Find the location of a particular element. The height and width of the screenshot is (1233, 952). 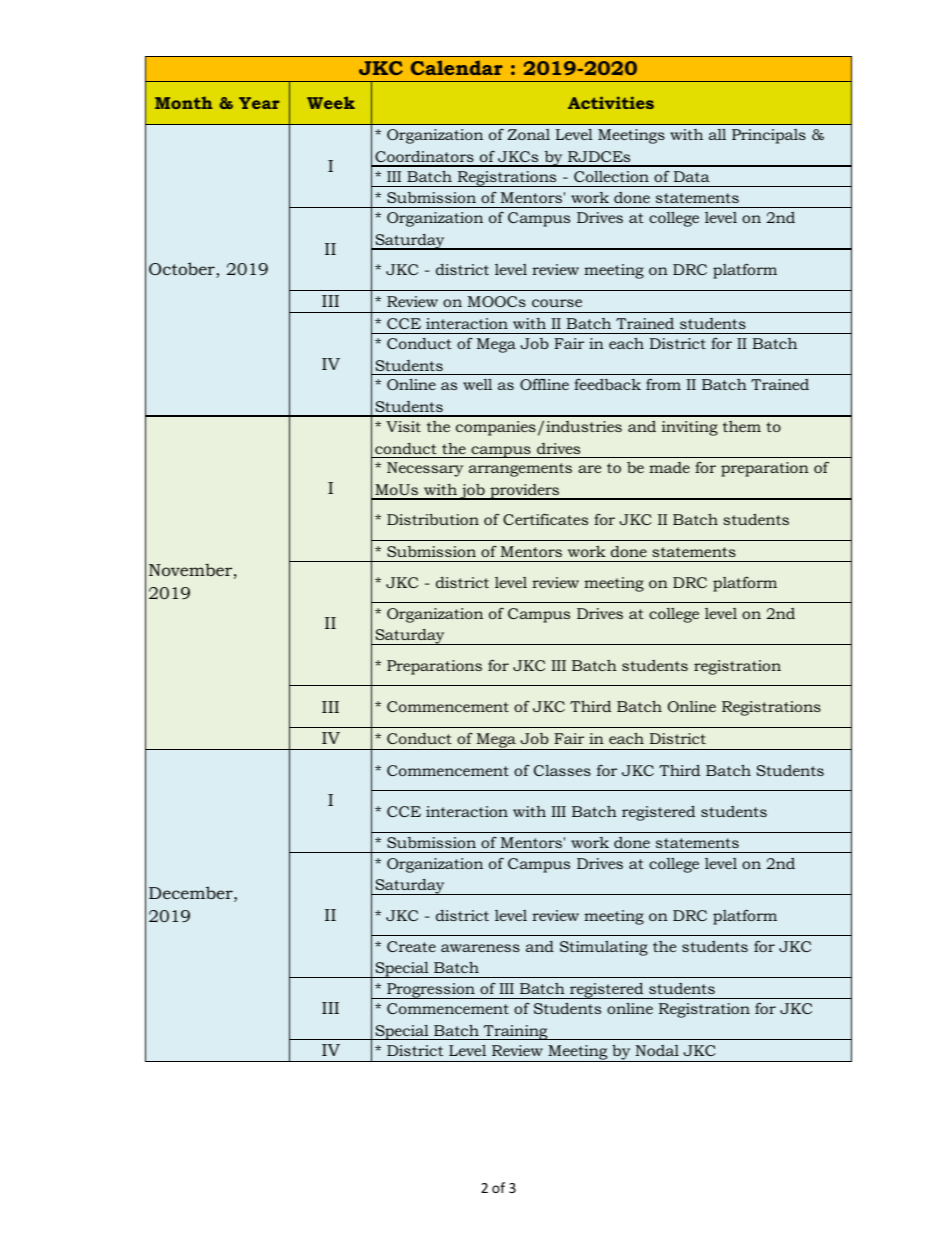

made is located at coordinates (669, 467).
